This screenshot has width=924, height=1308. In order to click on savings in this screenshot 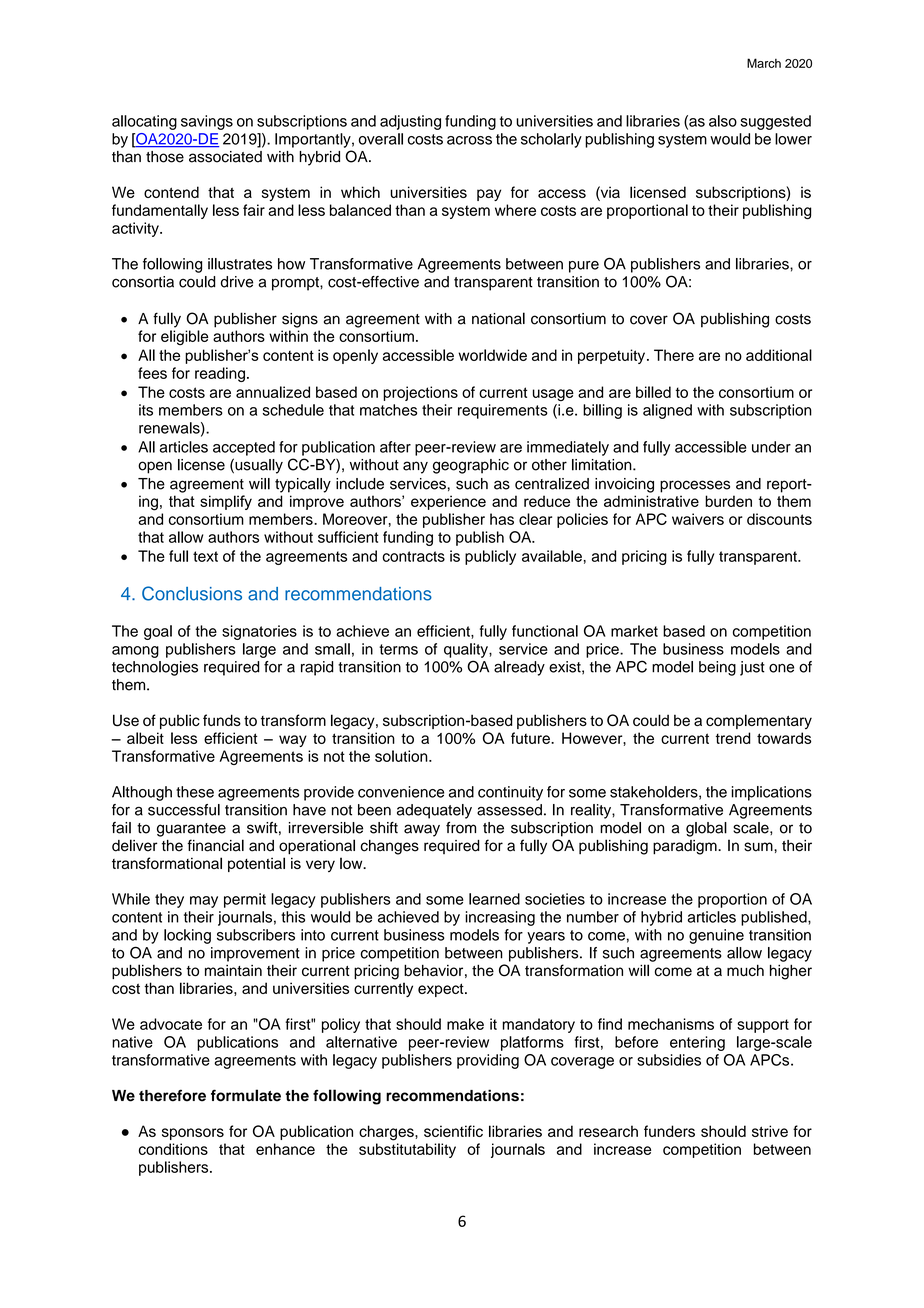, I will do `click(207, 122)`.
